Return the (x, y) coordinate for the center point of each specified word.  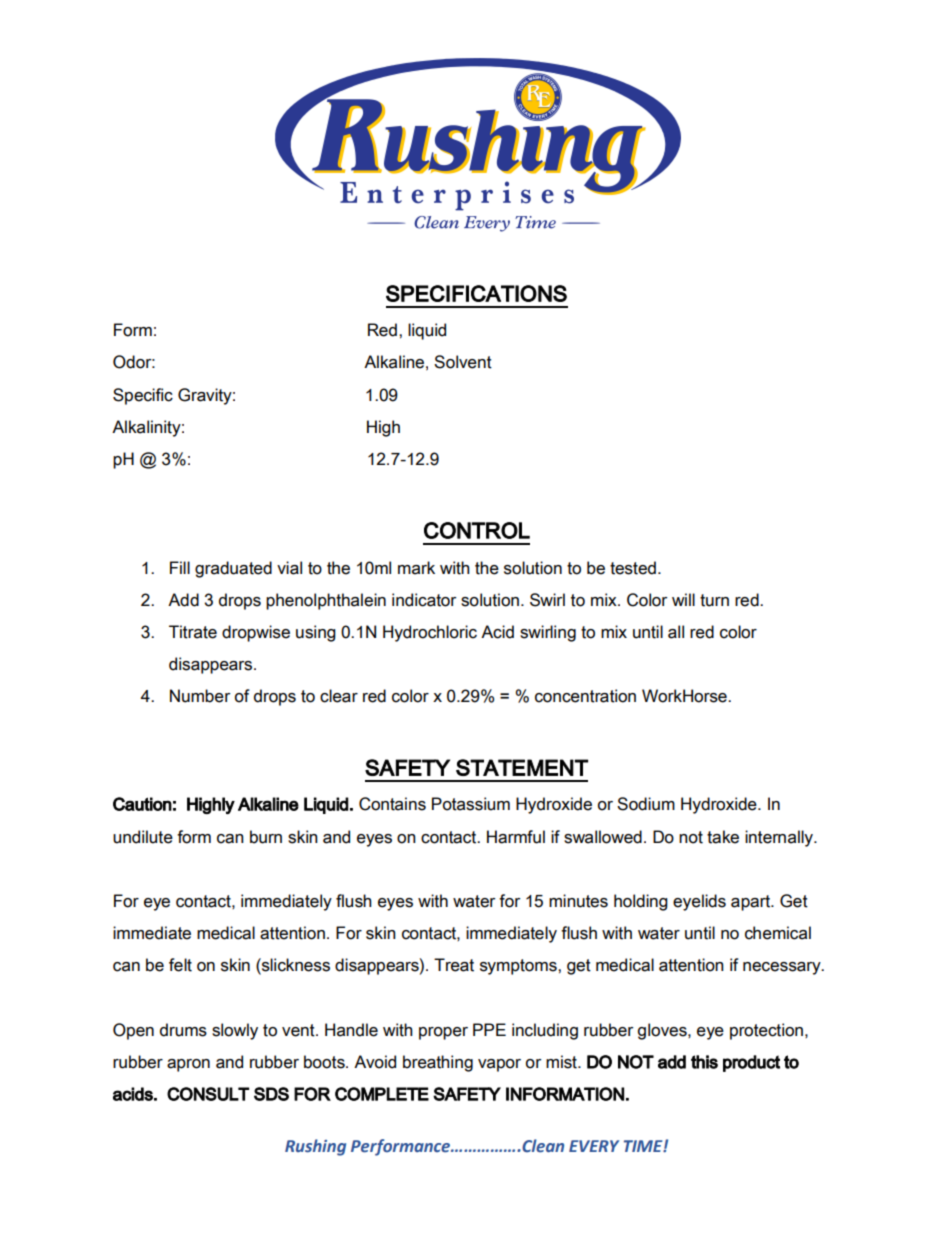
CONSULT (208, 1094)
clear (339, 696)
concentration (585, 696)
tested (633, 568)
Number (200, 696)
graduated (233, 569)
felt (180, 965)
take (723, 837)
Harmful (516, 837)
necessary (783, 968)
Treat (454, 965)
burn (266, 837)
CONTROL (477, 530)
